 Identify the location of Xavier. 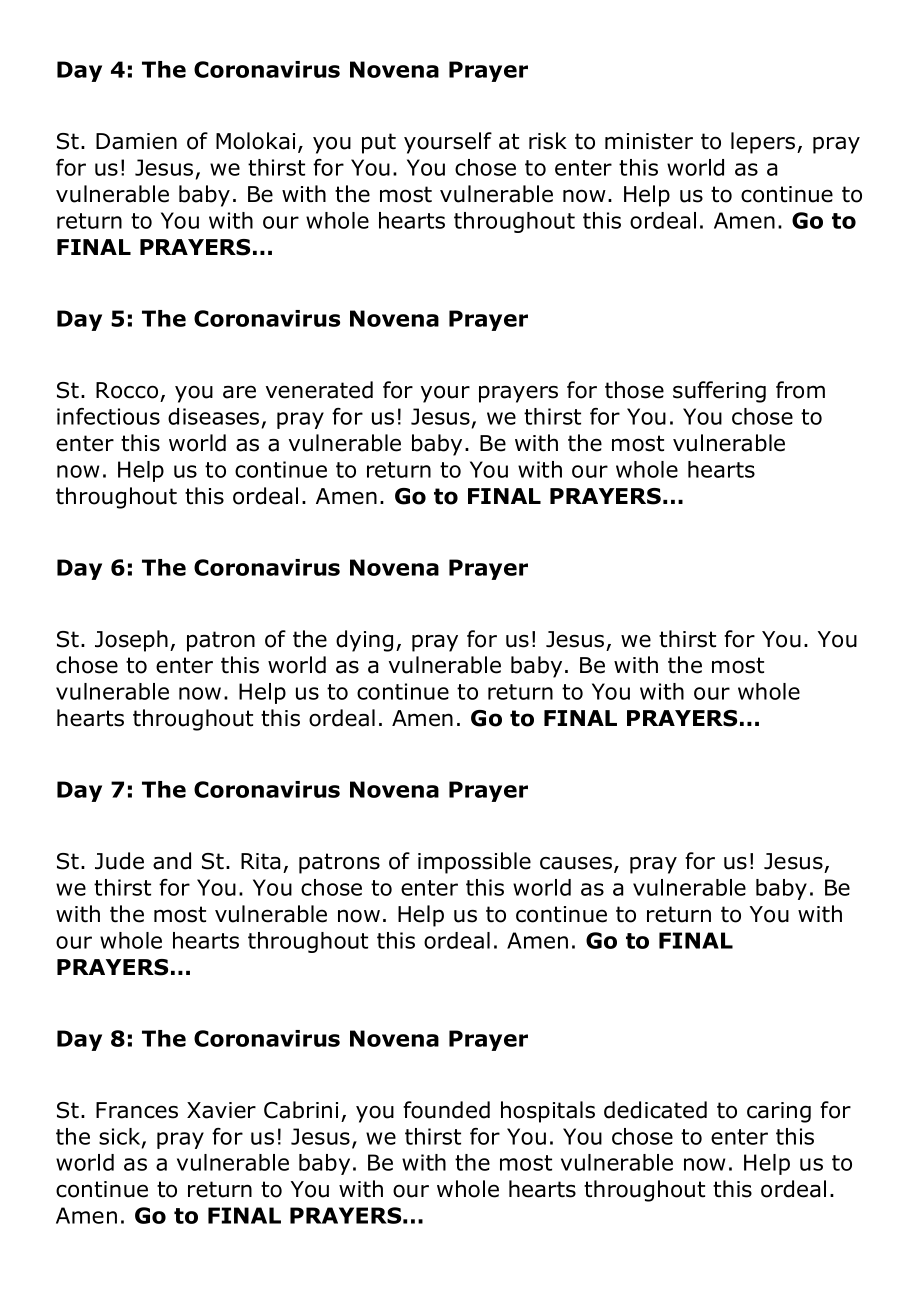
(221, 1110).
